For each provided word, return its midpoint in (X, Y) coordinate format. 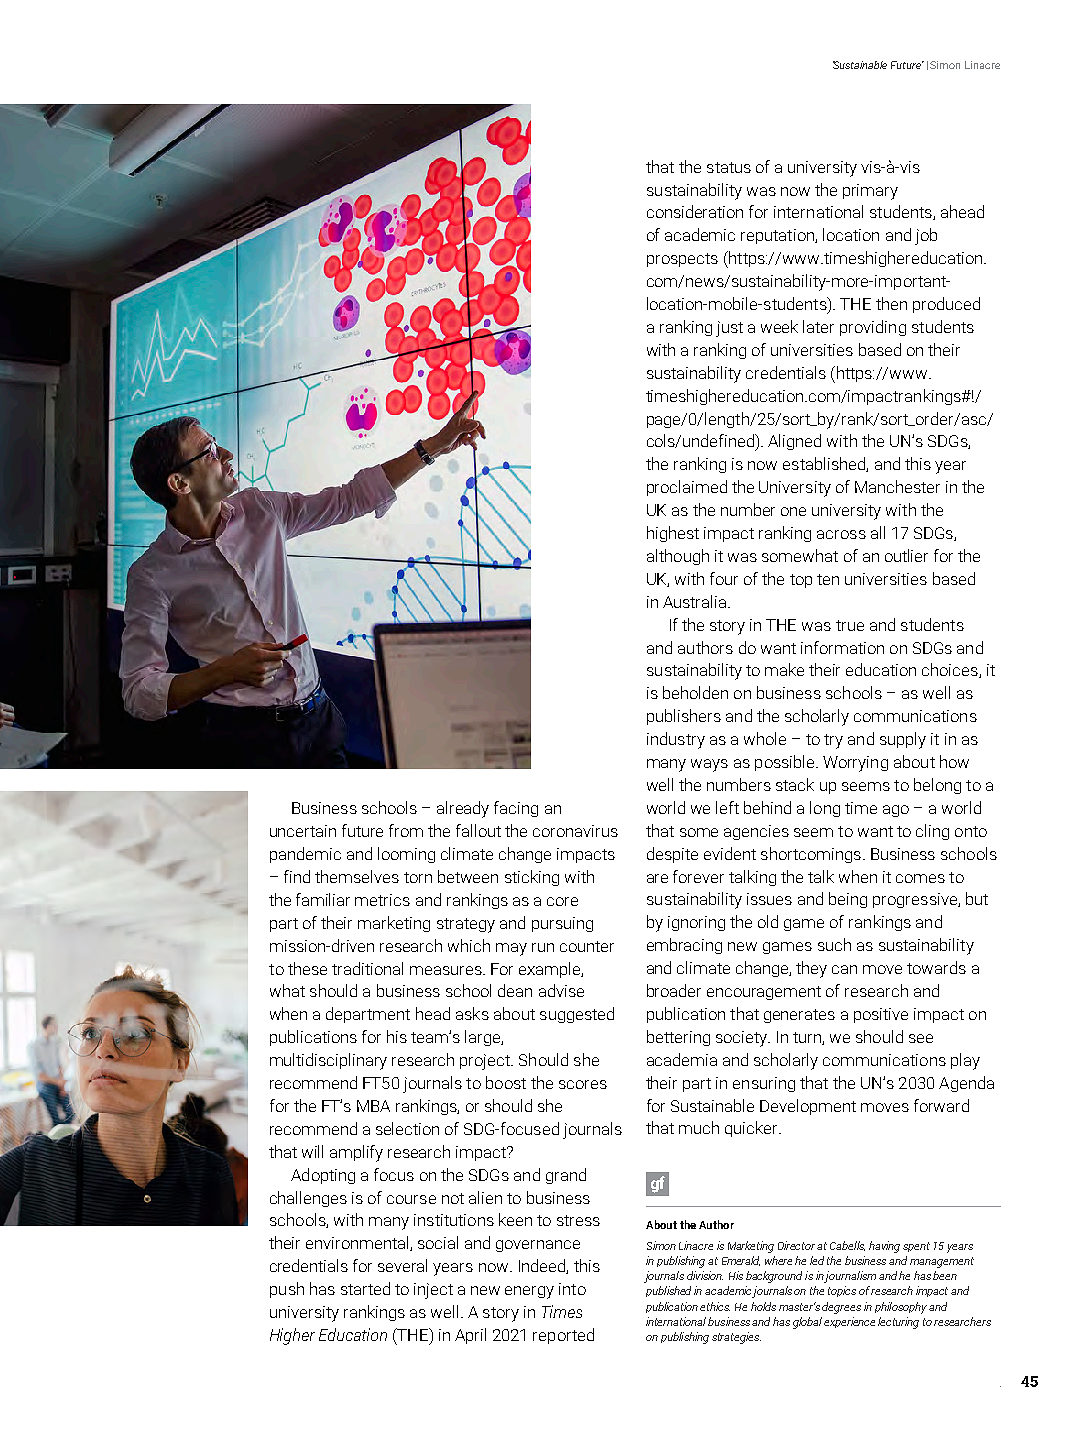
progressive (916, 900)
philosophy (901, 1308)
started (365, 1288)
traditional (367, 968)
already (463, 809)
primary (870, 192)
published (668, 1291)
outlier (906, 555)
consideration (695, 211)
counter (587, 946)
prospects (682, 260)
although (678, 557)
